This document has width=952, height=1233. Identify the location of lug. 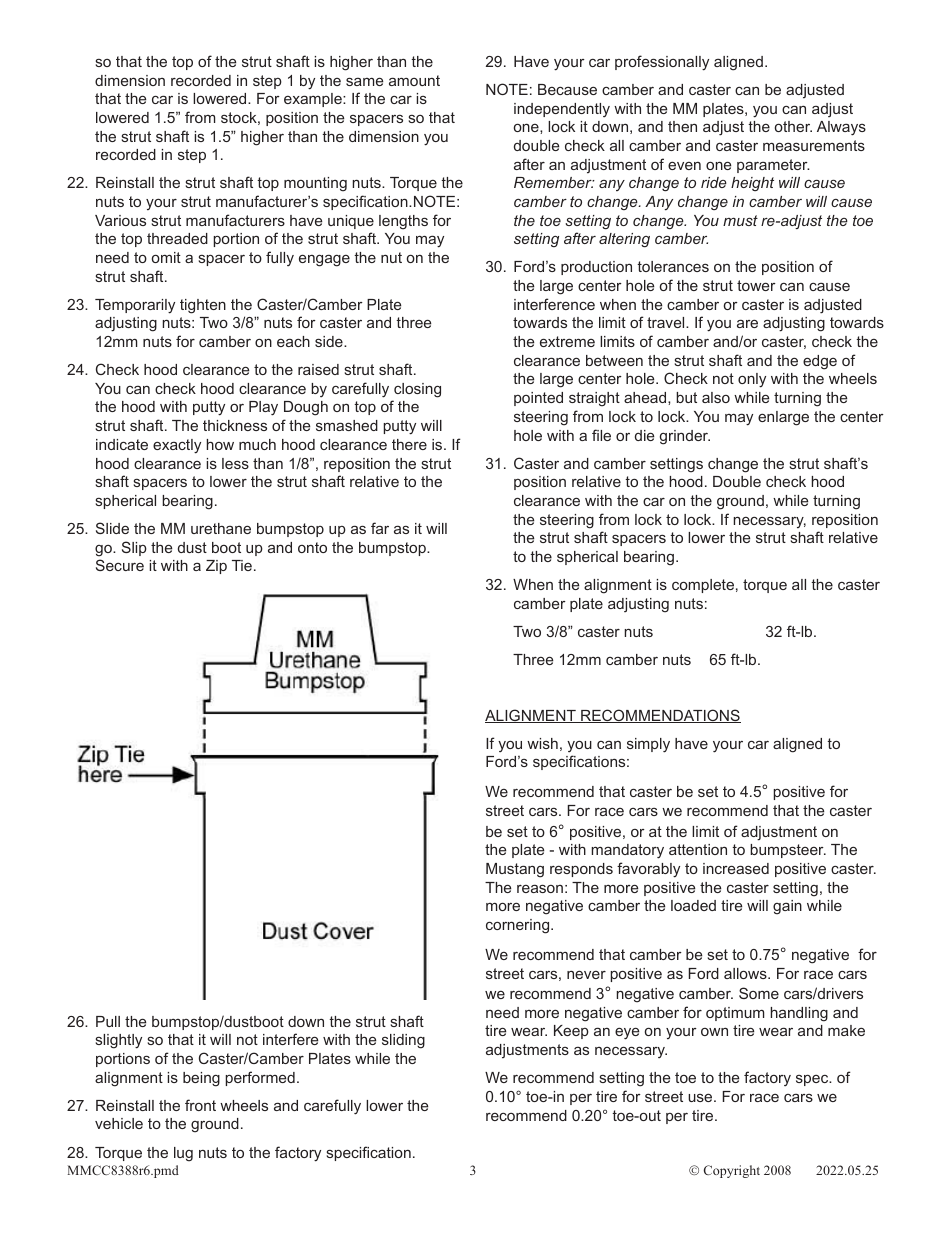
(183, 1154).
